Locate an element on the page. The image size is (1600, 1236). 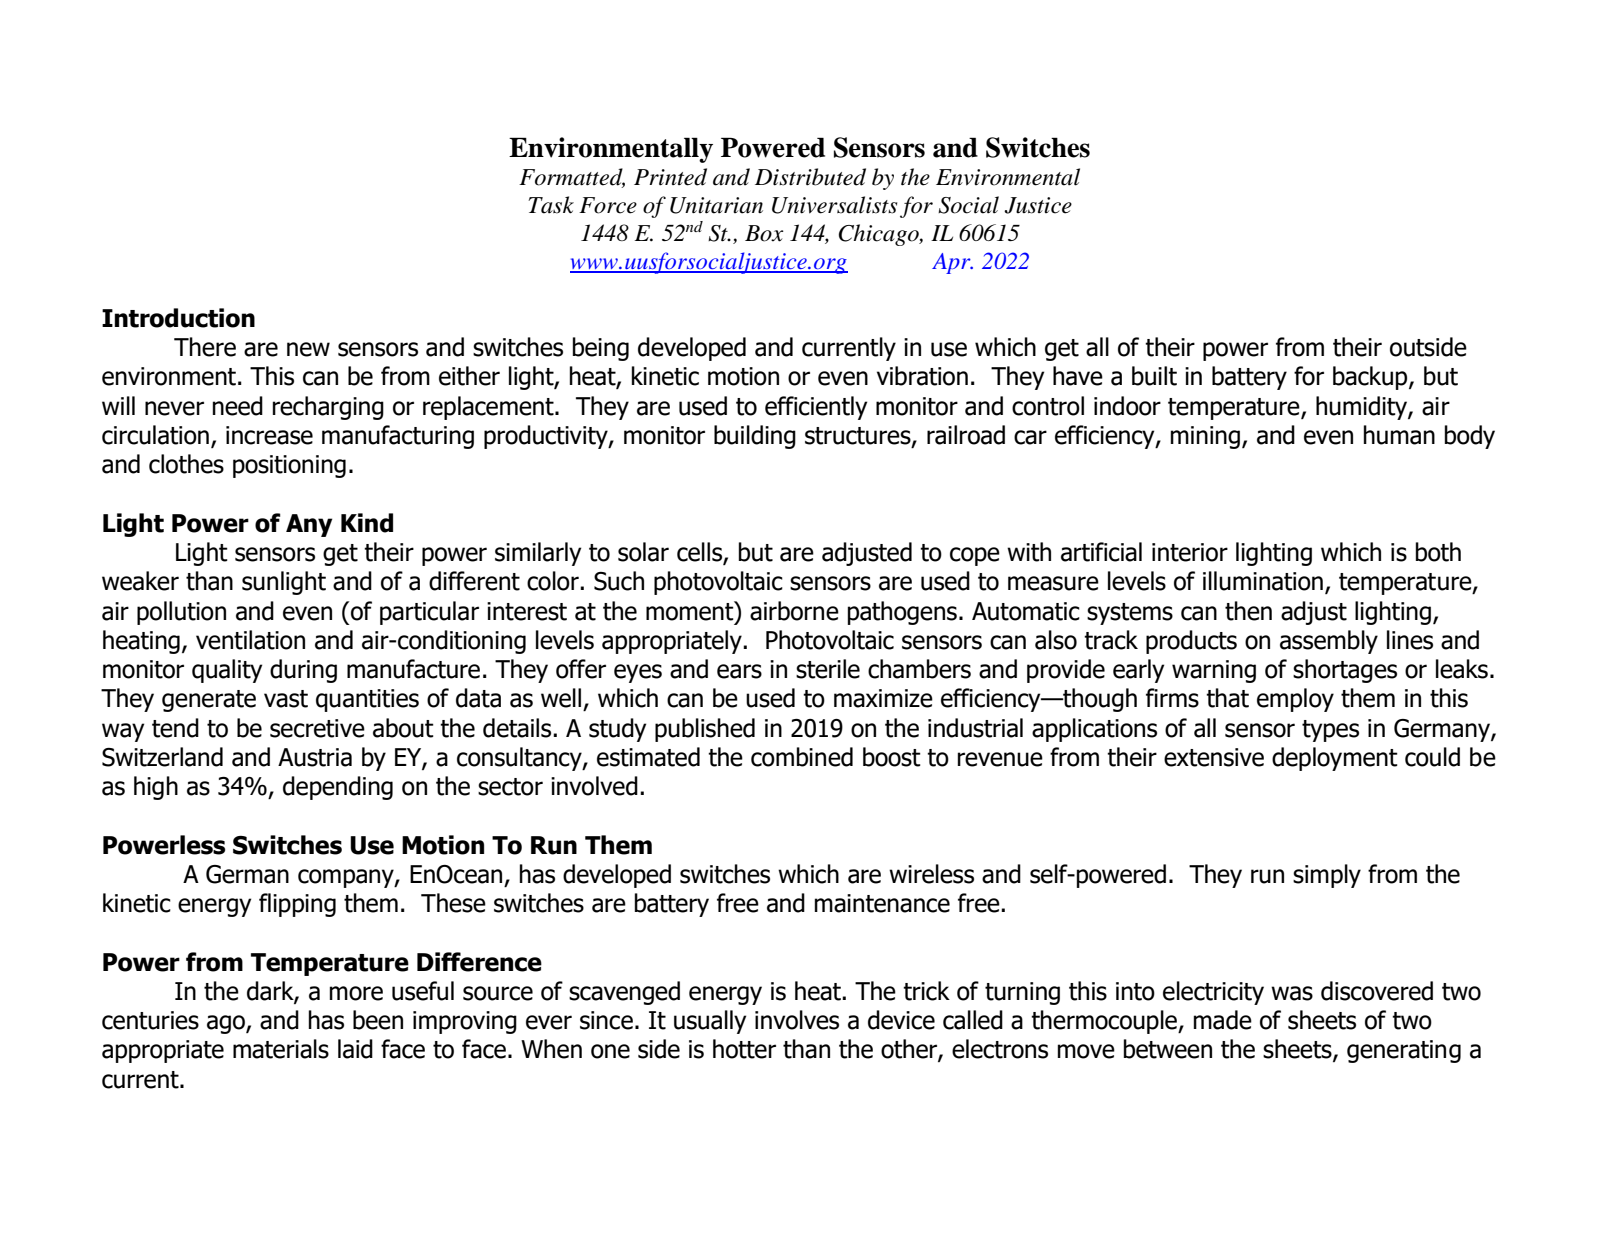
then is located at coordinates (1248, 611).
